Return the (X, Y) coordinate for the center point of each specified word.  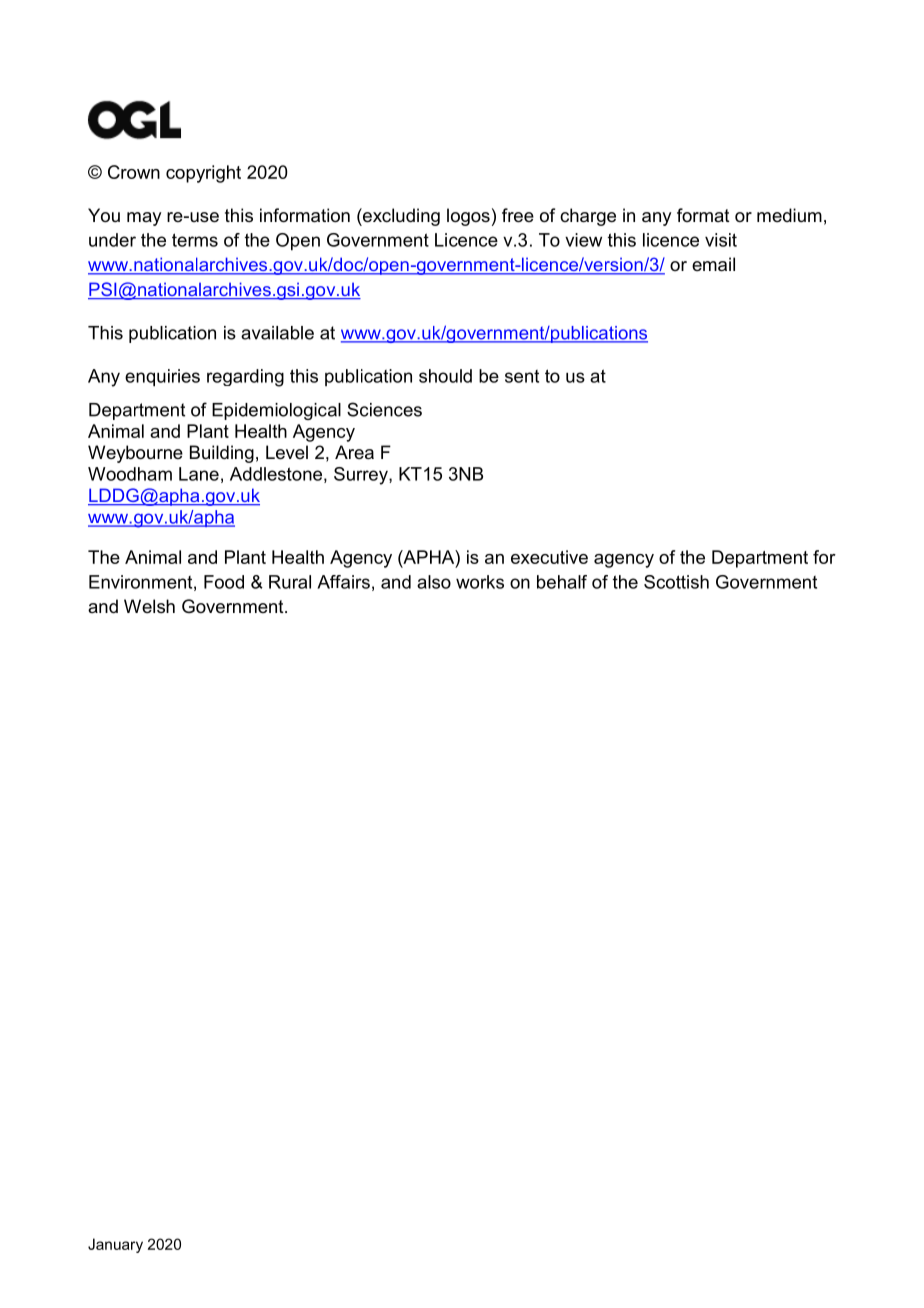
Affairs (343, 582)
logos (468, 217)
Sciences (384, 409)
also (434, 582)
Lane (199, 474)
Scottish (676, 582)
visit (721, 240)
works (480, 582)
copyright (203, 174)
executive (549, 557)
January (115, 1245)
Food (224, 582)
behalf (562, 582)
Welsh (149, 606)
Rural (290, 582)
